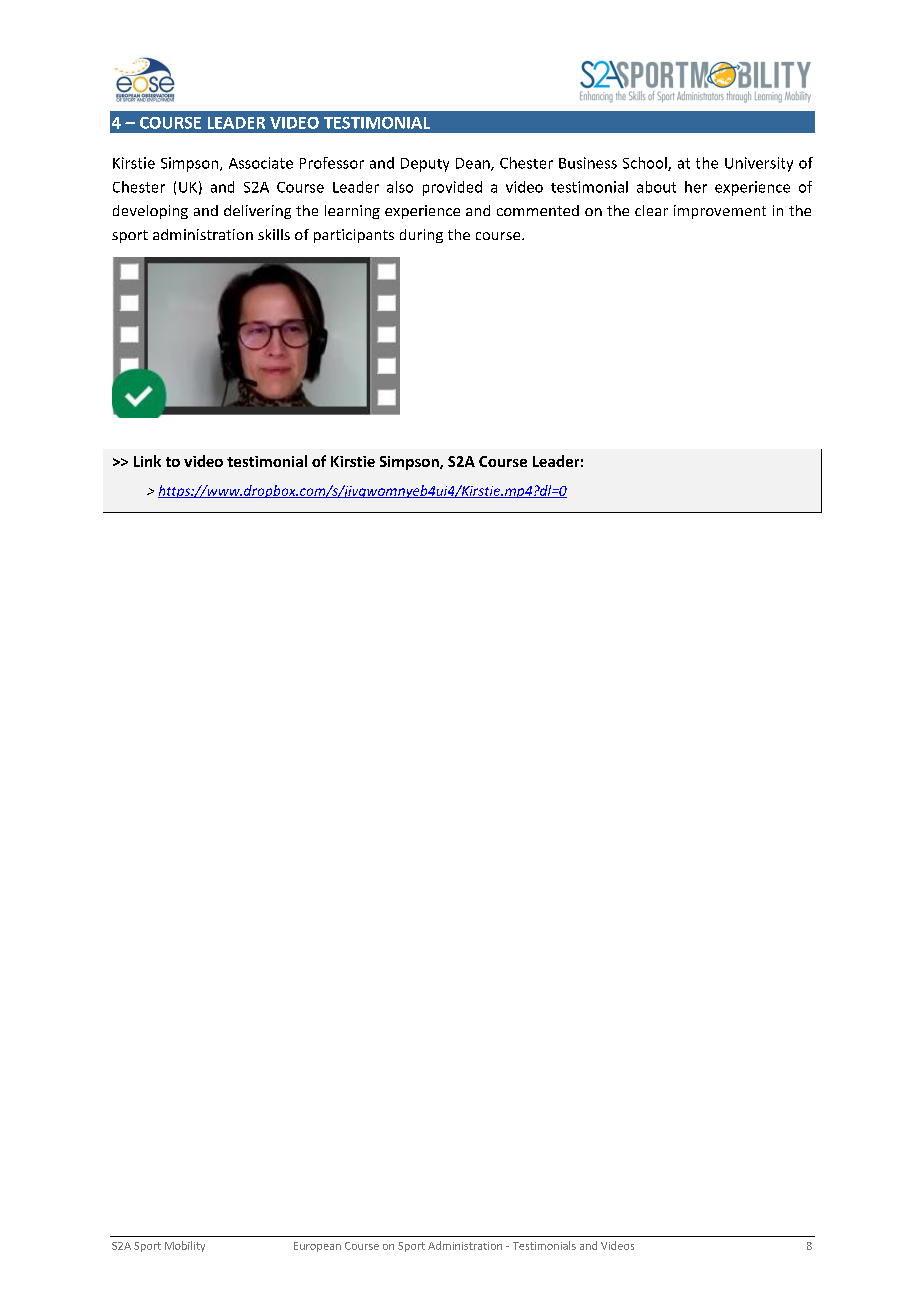  I want to click on developing, so click(150, 212).
